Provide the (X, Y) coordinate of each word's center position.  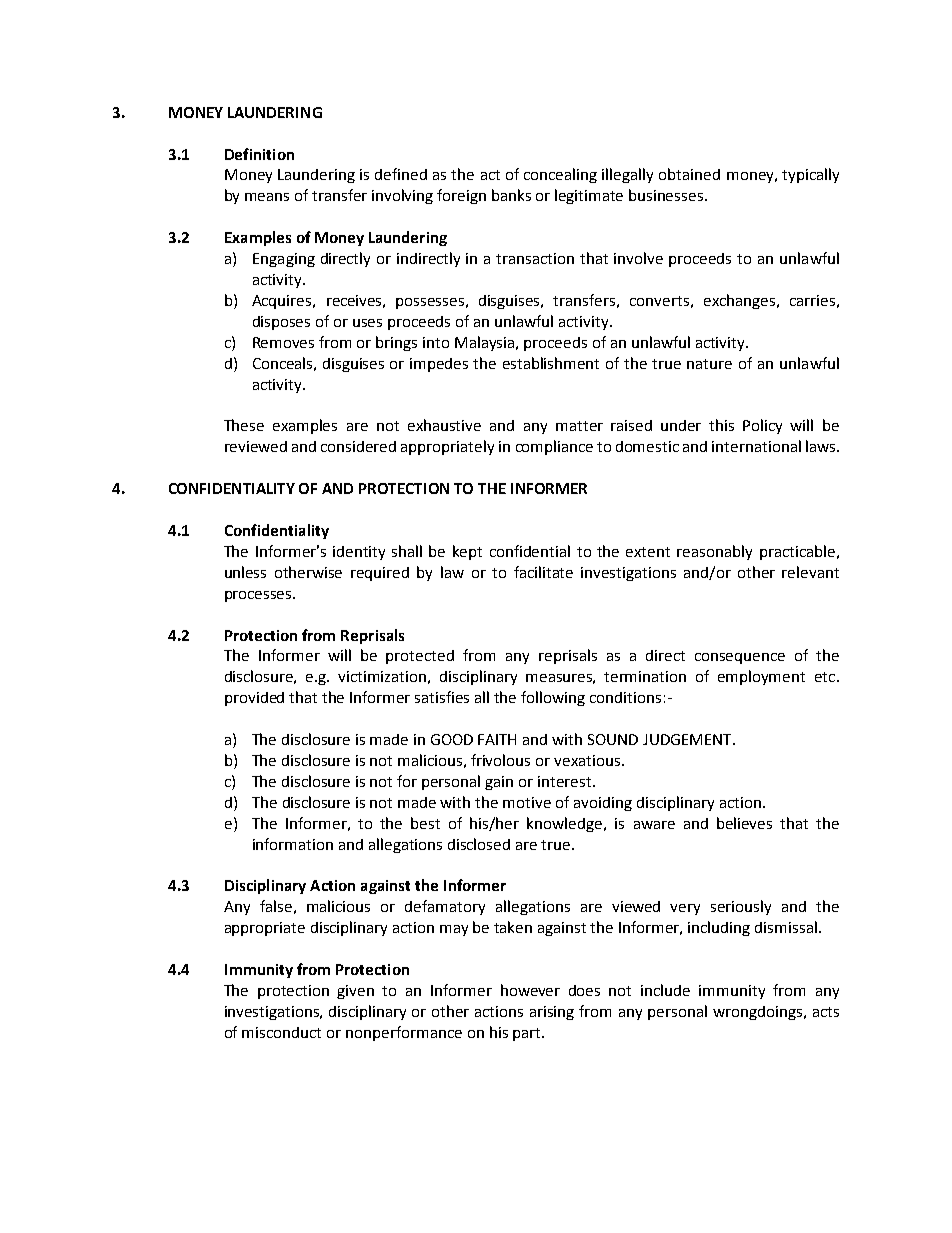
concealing (560, 175)
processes (259, 596)
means (267, 197)
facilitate (543, 572)
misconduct (281, 1032)
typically (810, 175)
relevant (810, 572)
